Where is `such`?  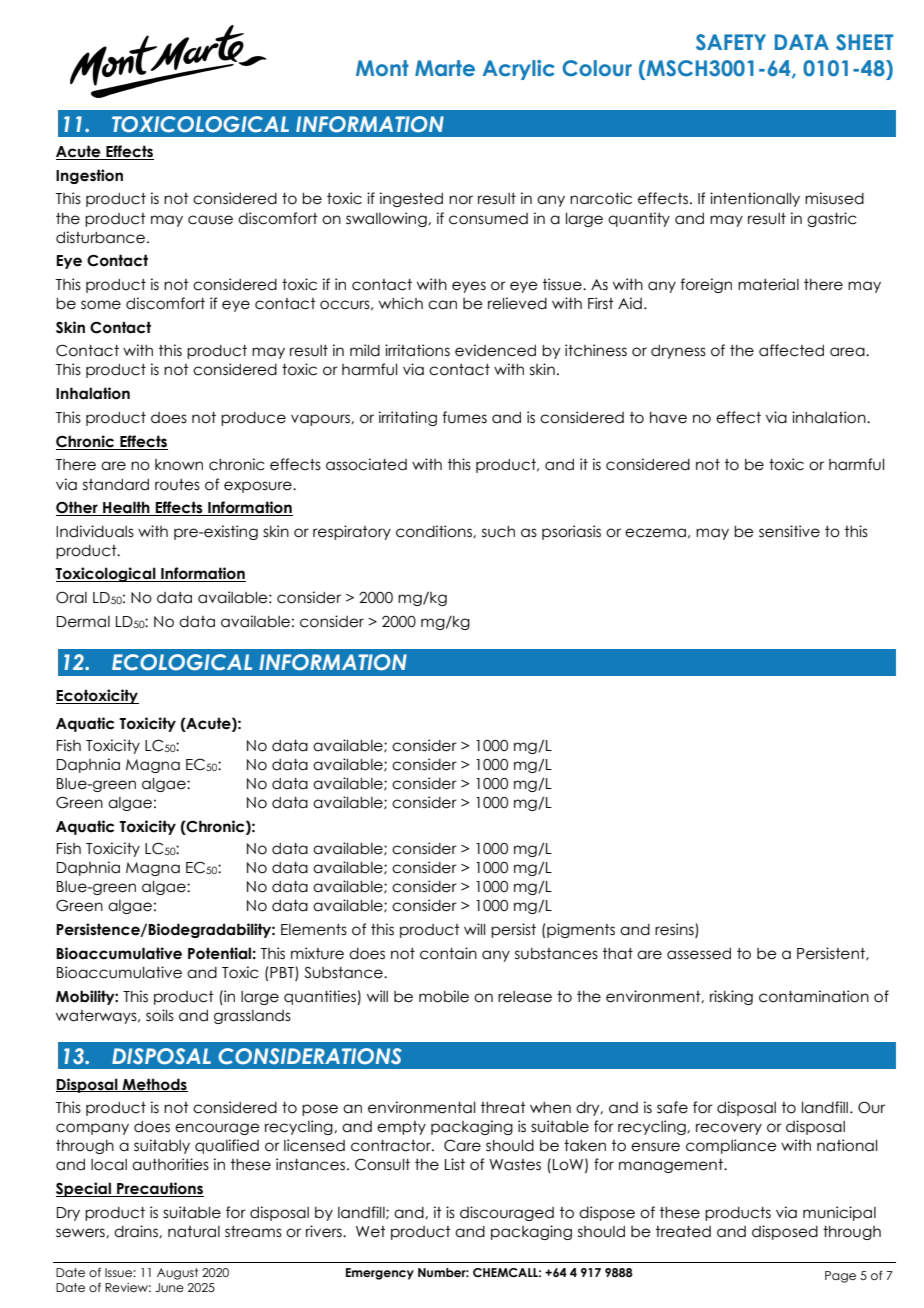 such is located at coordinates (498, 532).
